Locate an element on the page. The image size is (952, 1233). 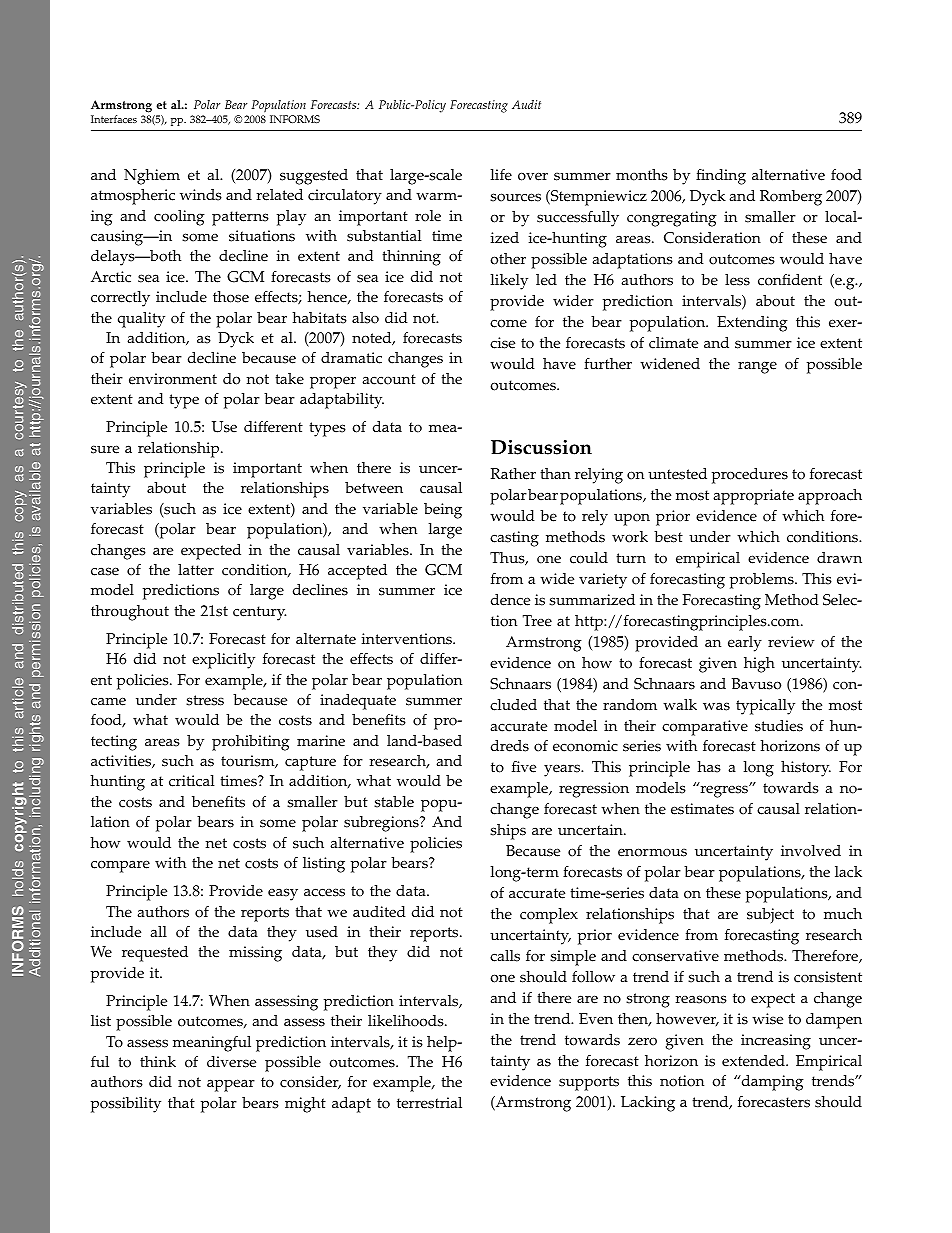
extended is located at coordinates (754, 1061).
